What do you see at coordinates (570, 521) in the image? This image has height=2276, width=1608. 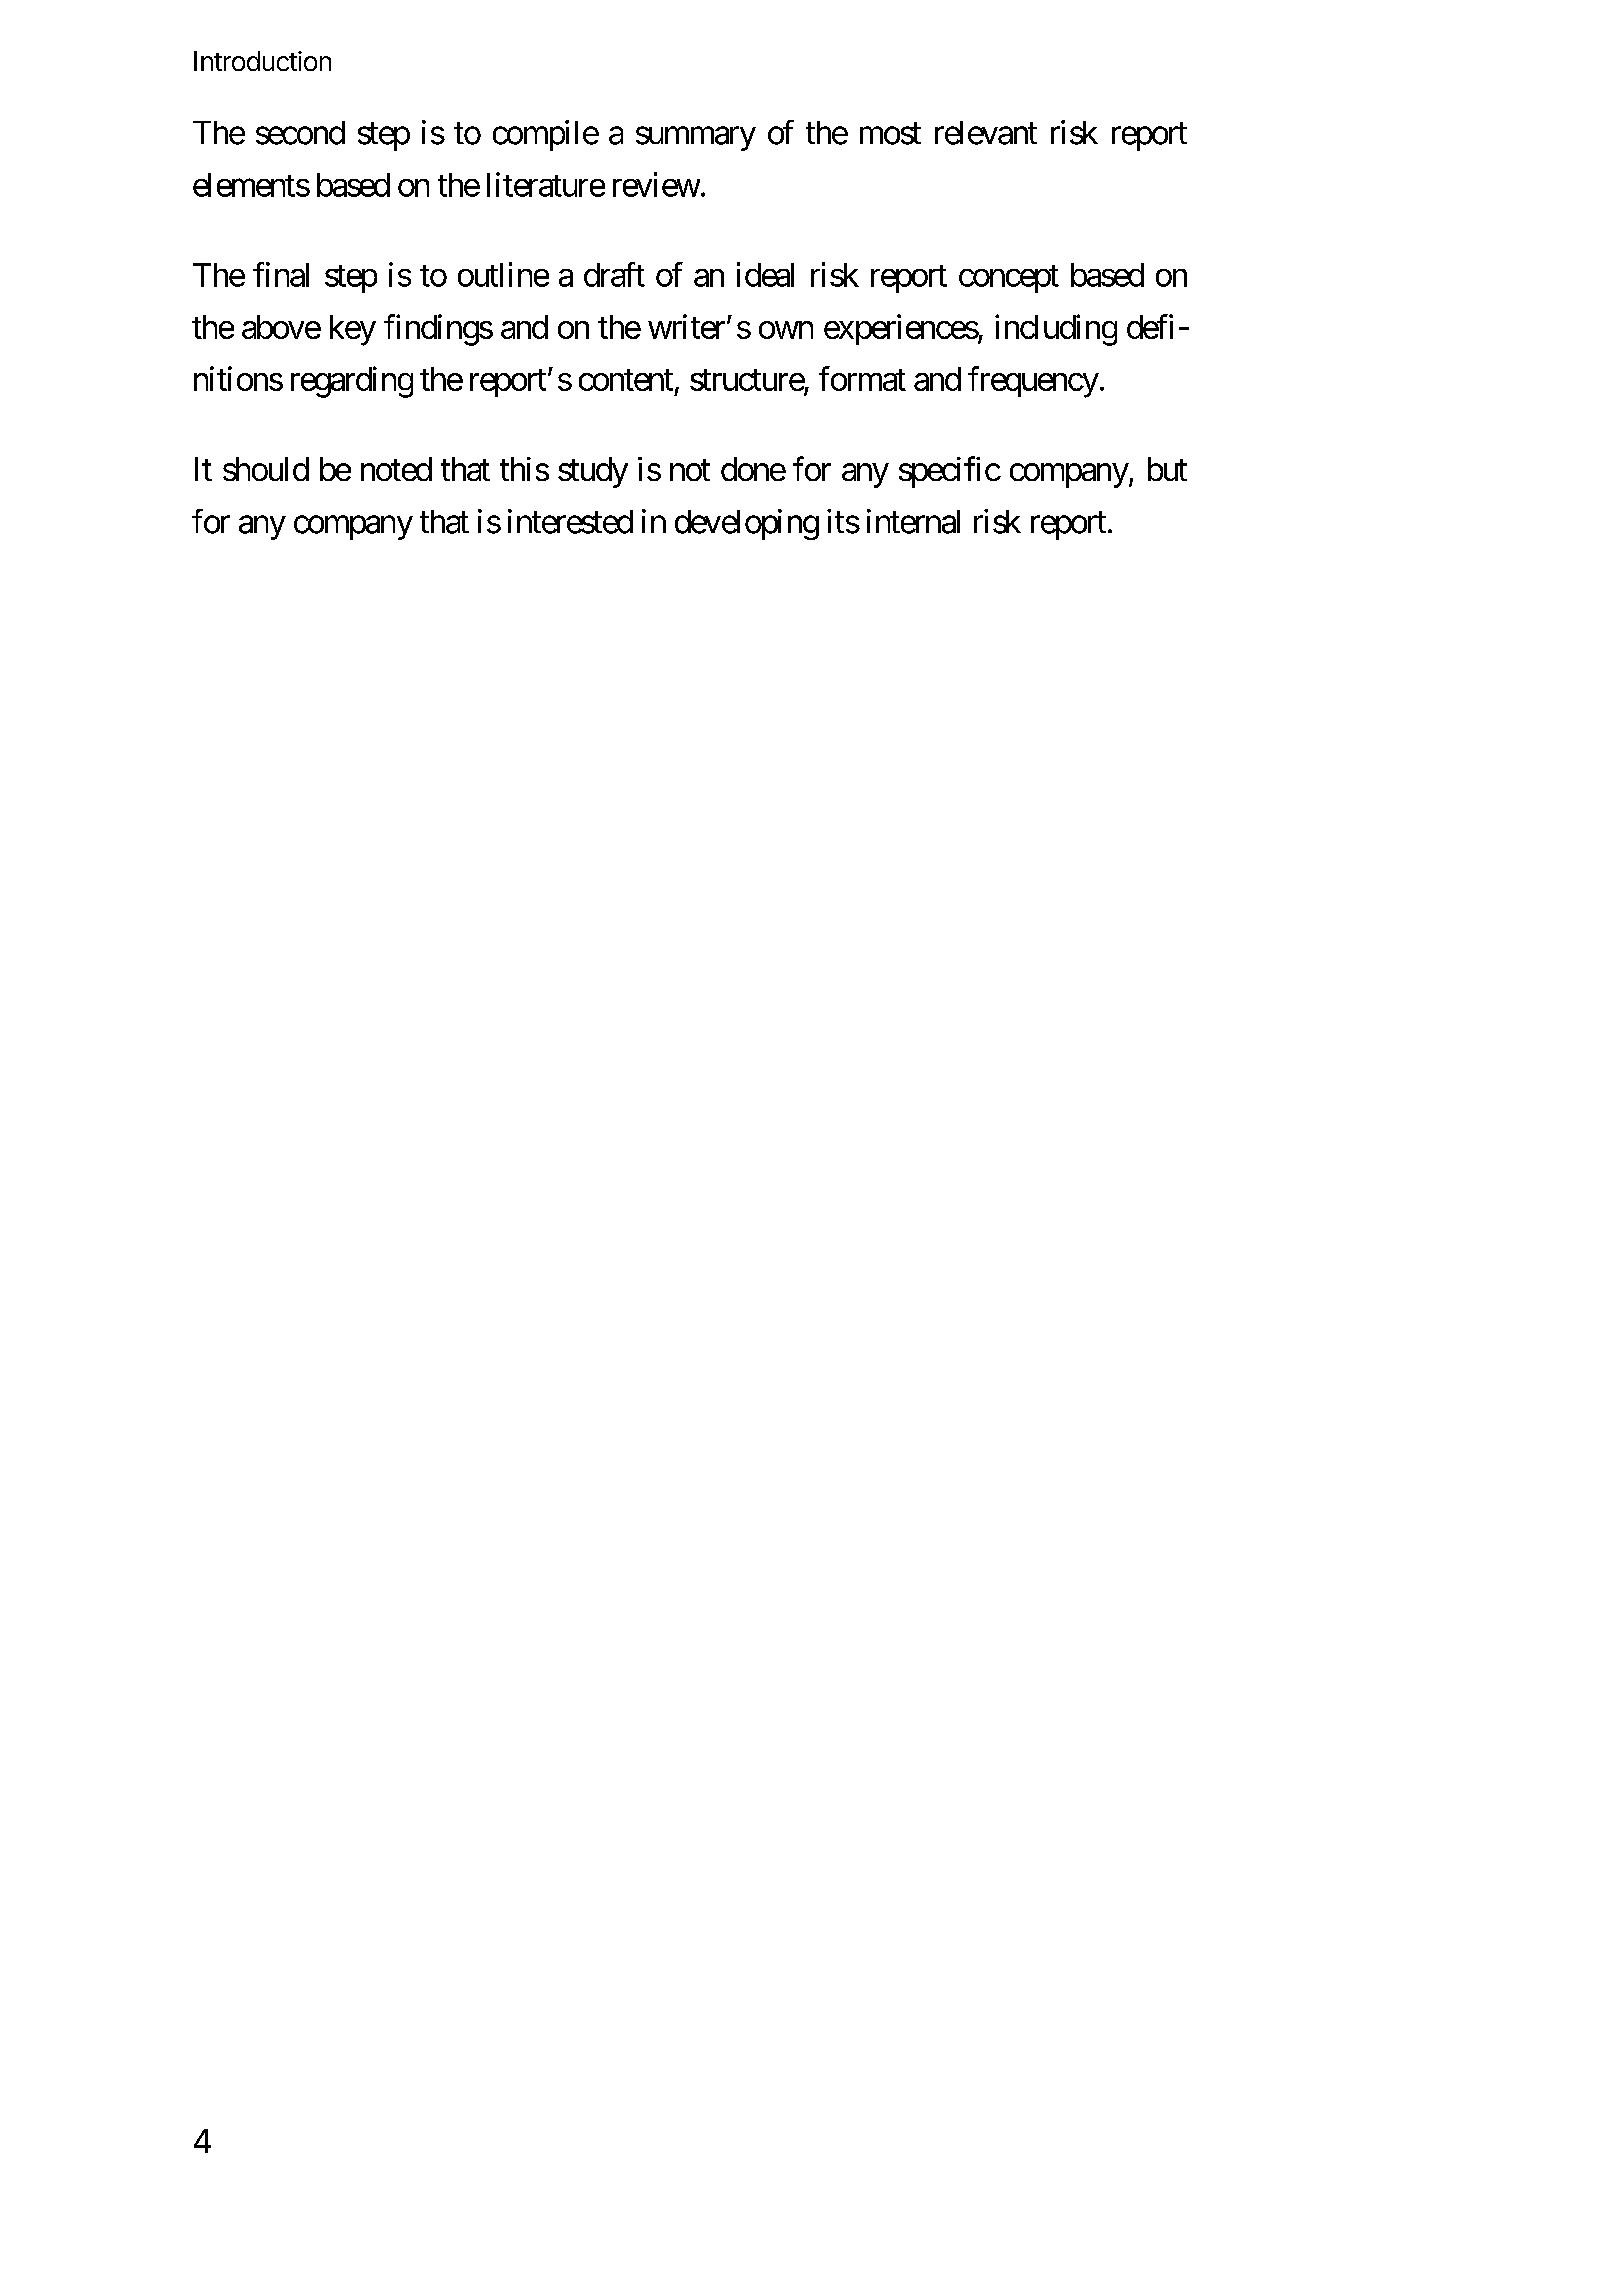 I see `interested` at bounding box center [570, 521].
